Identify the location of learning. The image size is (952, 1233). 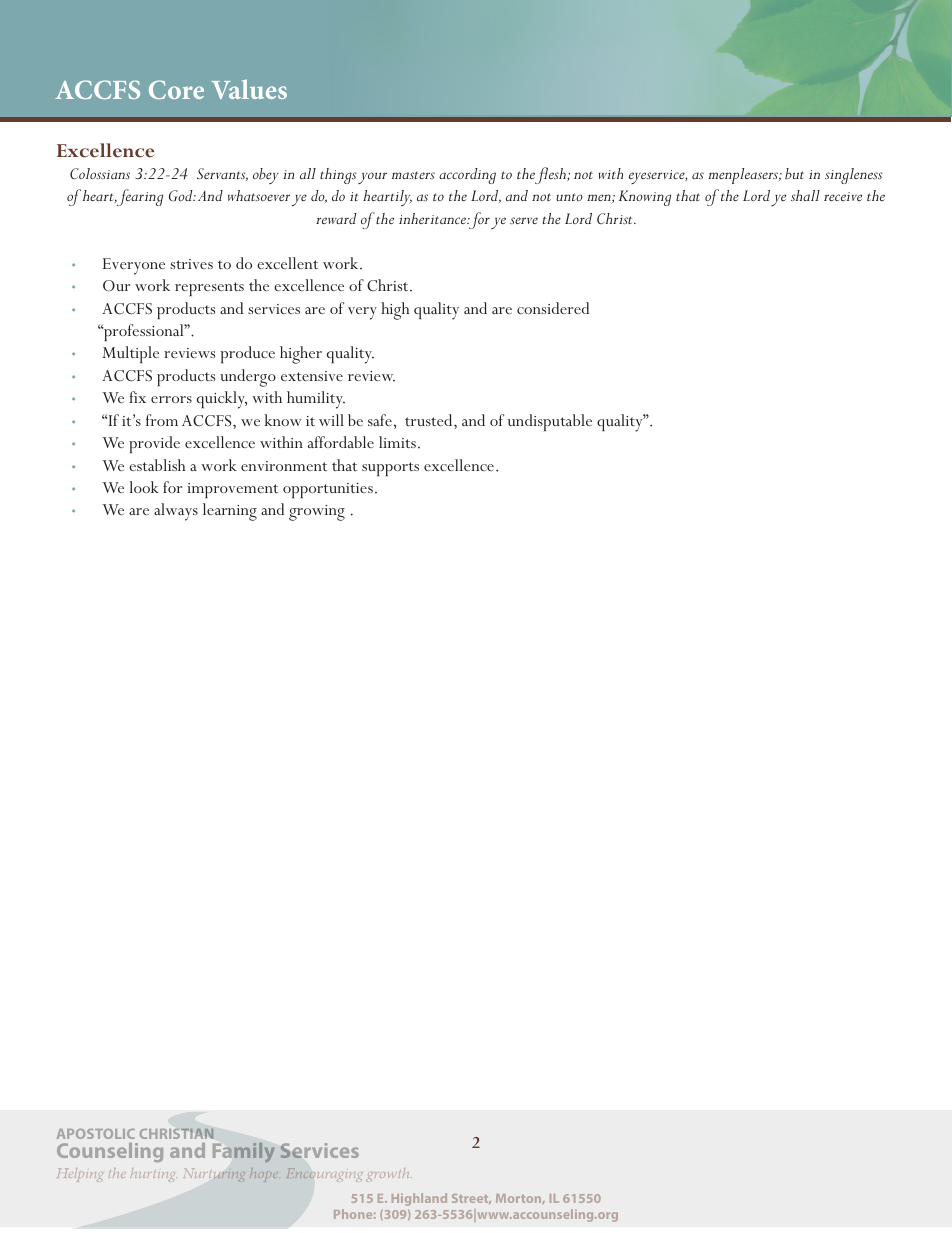
(230, 512).
